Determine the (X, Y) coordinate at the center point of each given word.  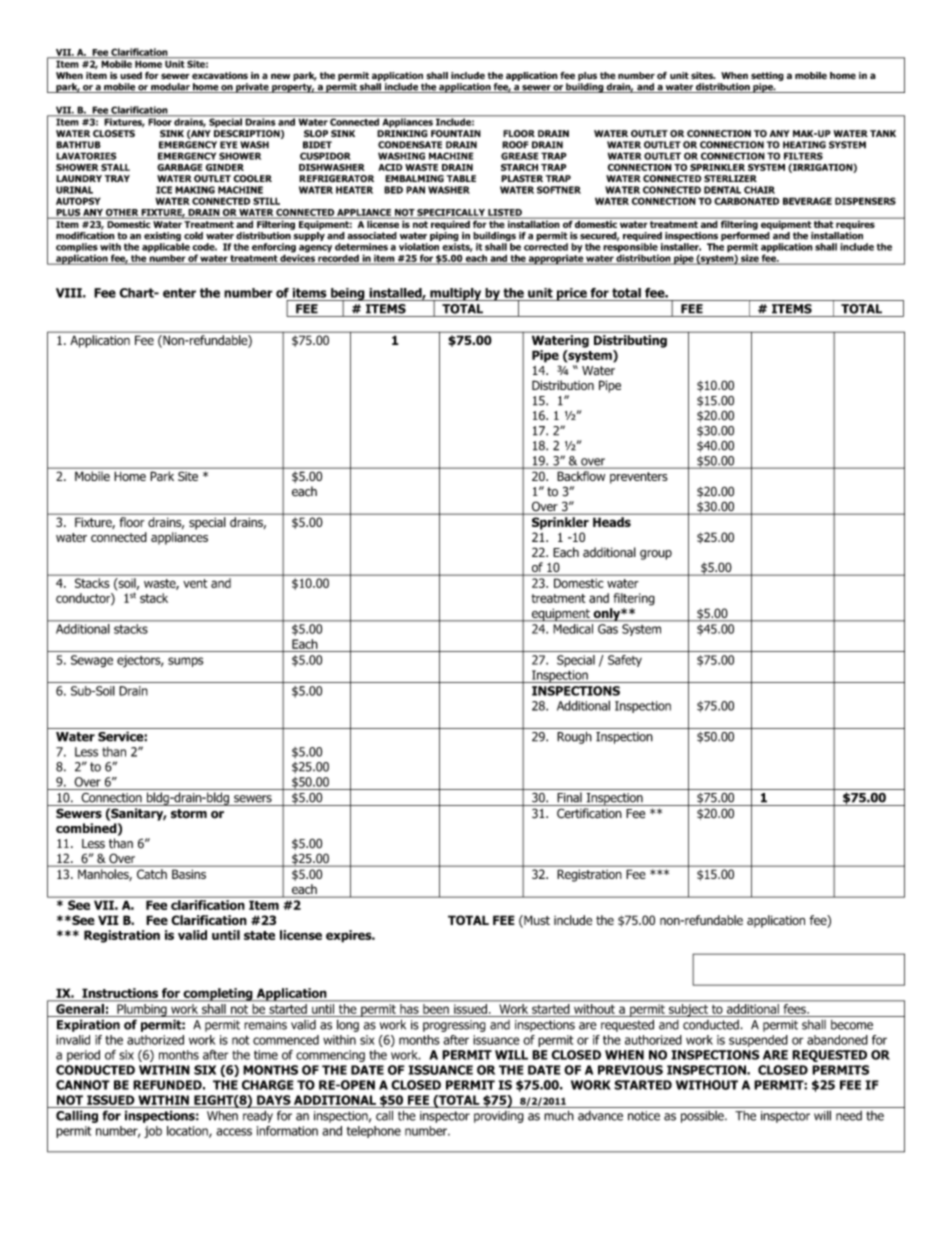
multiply (456, 295)
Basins (189, 874)
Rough (574, 737)
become (852, 1025)
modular (170, 88)
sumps (185, 662)
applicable (166, 249)
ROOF (515, 145)
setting (767, 76)
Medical (573, 629)
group (656, 555)
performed (745, 236)
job (153, 1132)
